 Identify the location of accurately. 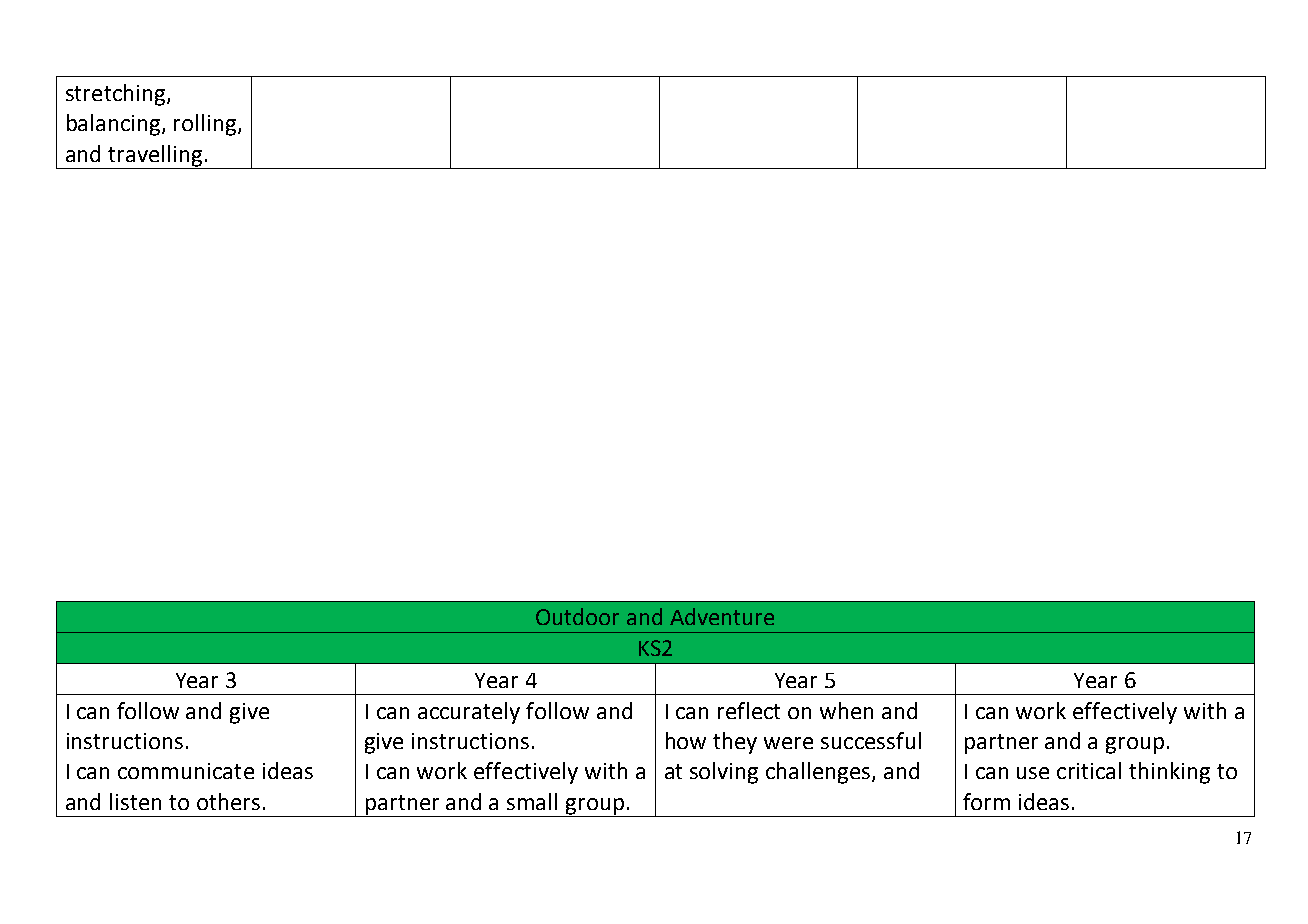
(469, 713).
